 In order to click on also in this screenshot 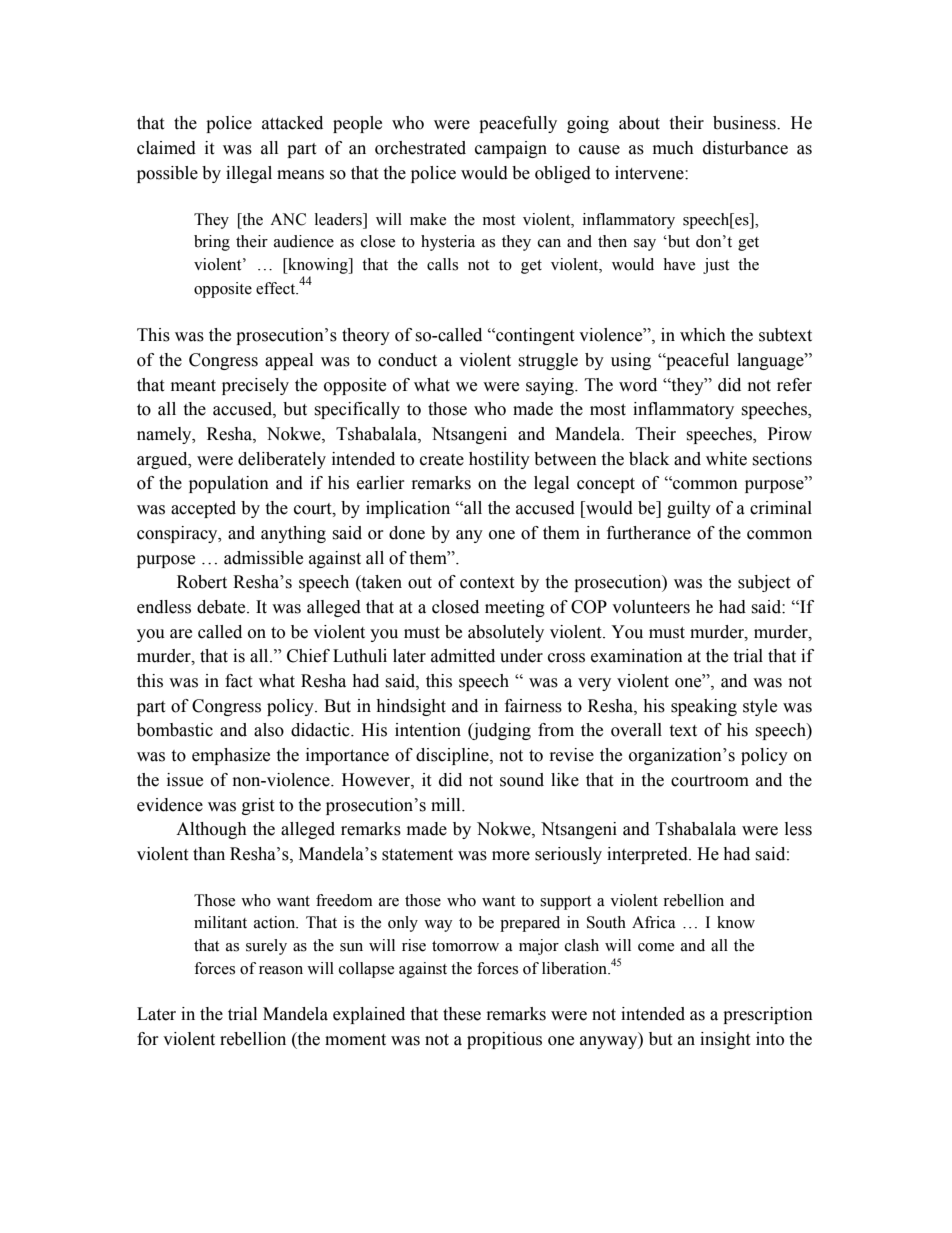, I will do `click(269, 730)`.
